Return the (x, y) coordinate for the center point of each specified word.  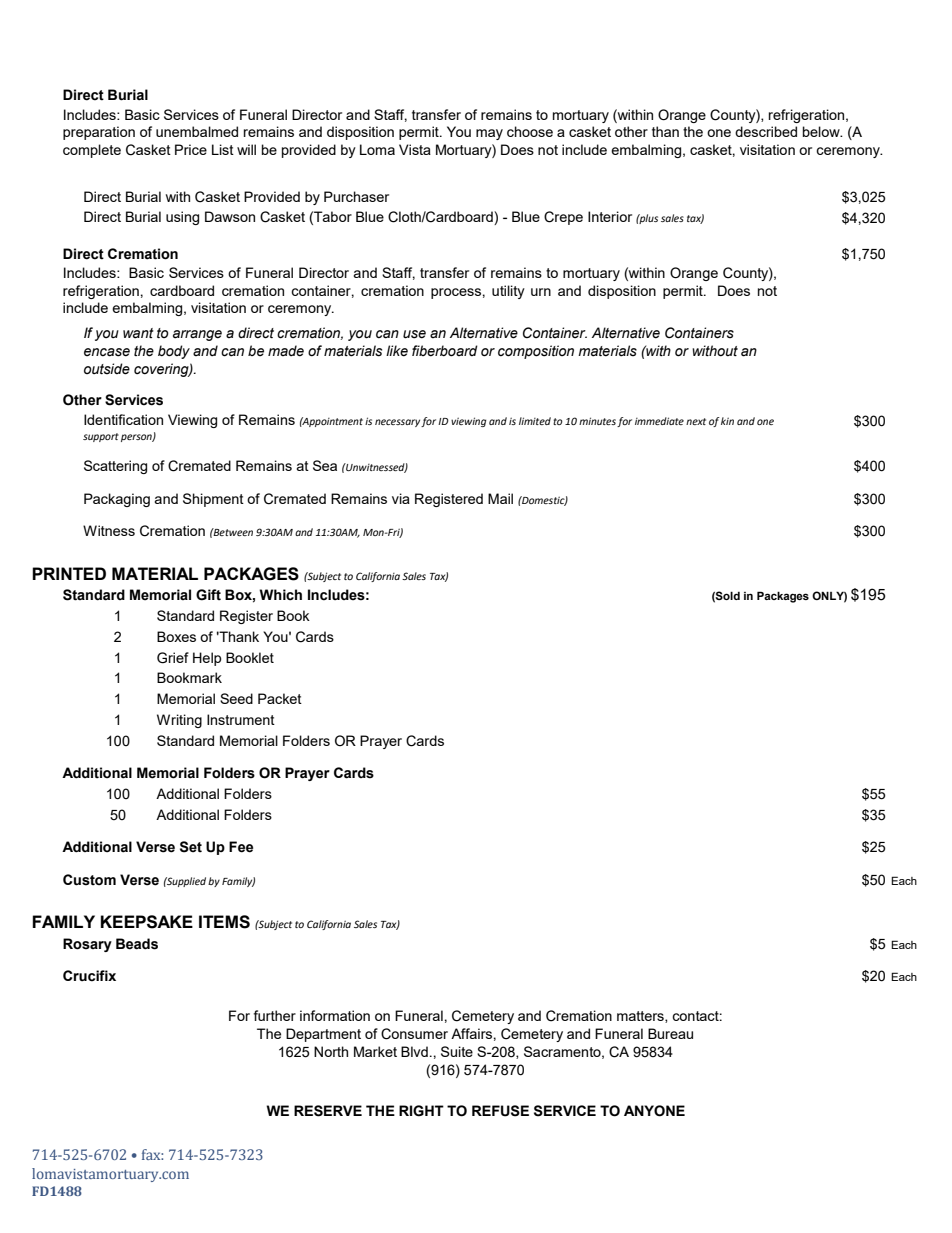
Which (280, 595)
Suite (457, 1051)
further (275, 1015)
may (489, 134)
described (766, 131)
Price (191, 149)
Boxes (176, 636)
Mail (500, 498)
